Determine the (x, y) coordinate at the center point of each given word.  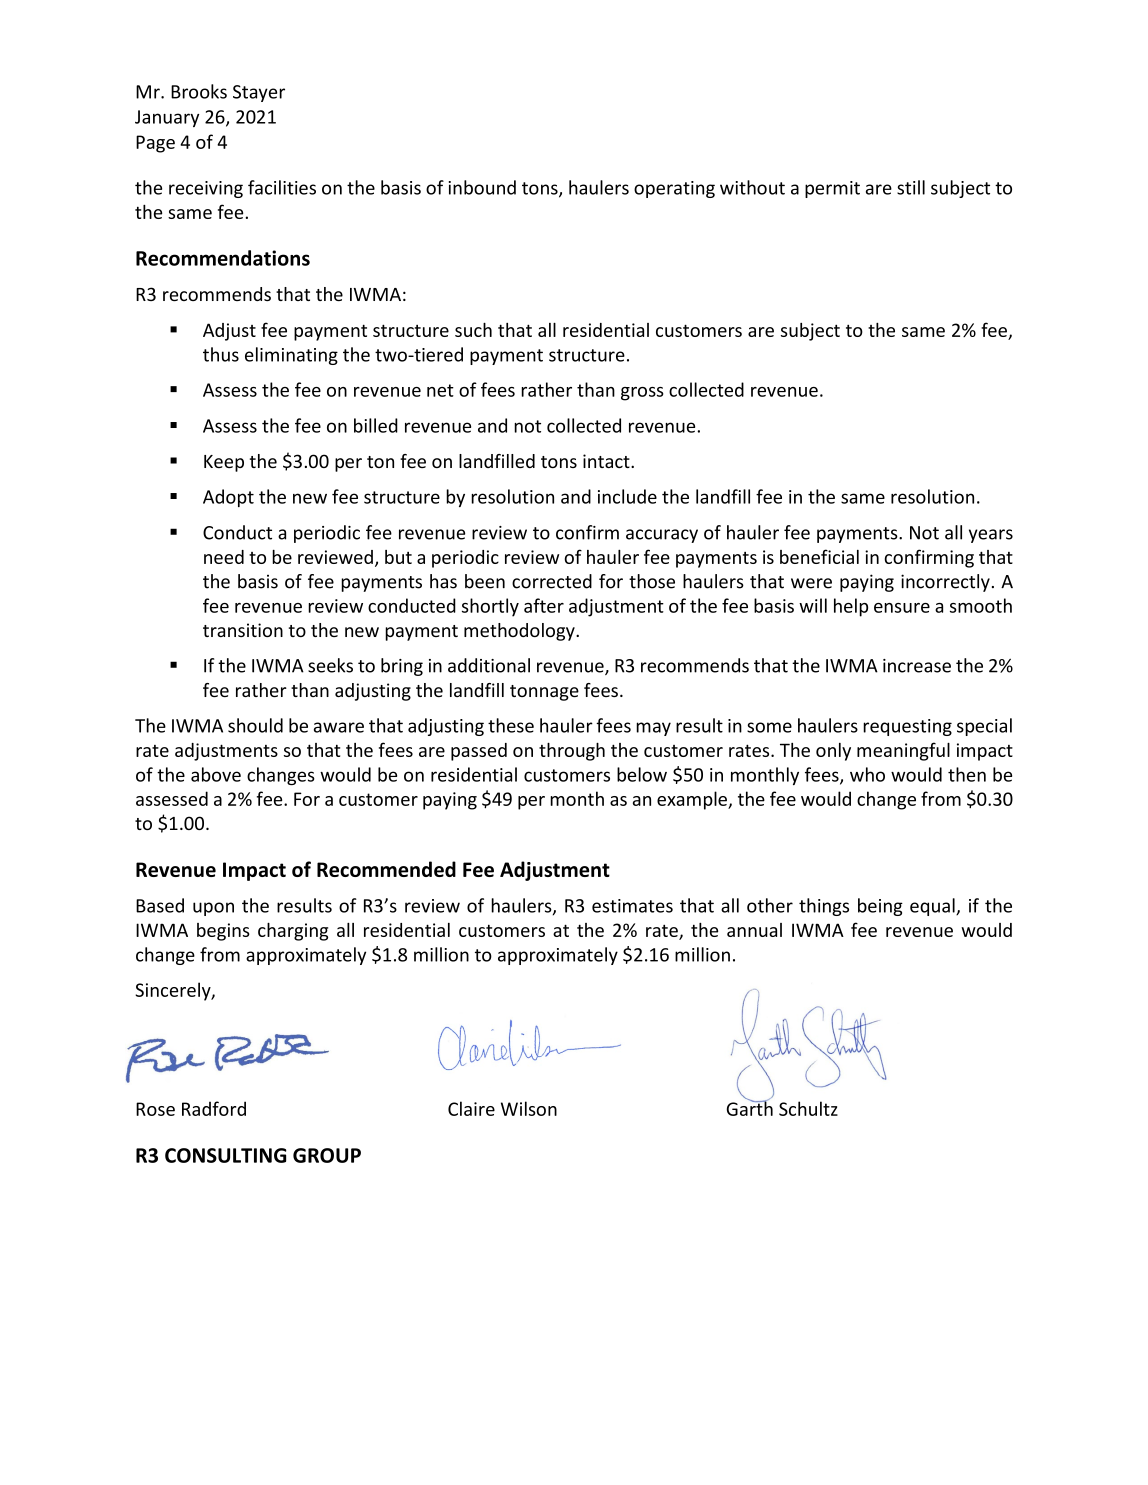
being (880, 907)
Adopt (228, 498)
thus (221, 354)
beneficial (819, 556)
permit (832, 189)
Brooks (199, 91)
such (473, 330)
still (911, 187)
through (572, 752)
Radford (214, 1108)
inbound (482, 187)
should (255, 725)
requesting (907, 727)
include (627, 496)
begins (223, 932)
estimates (632, 906)
